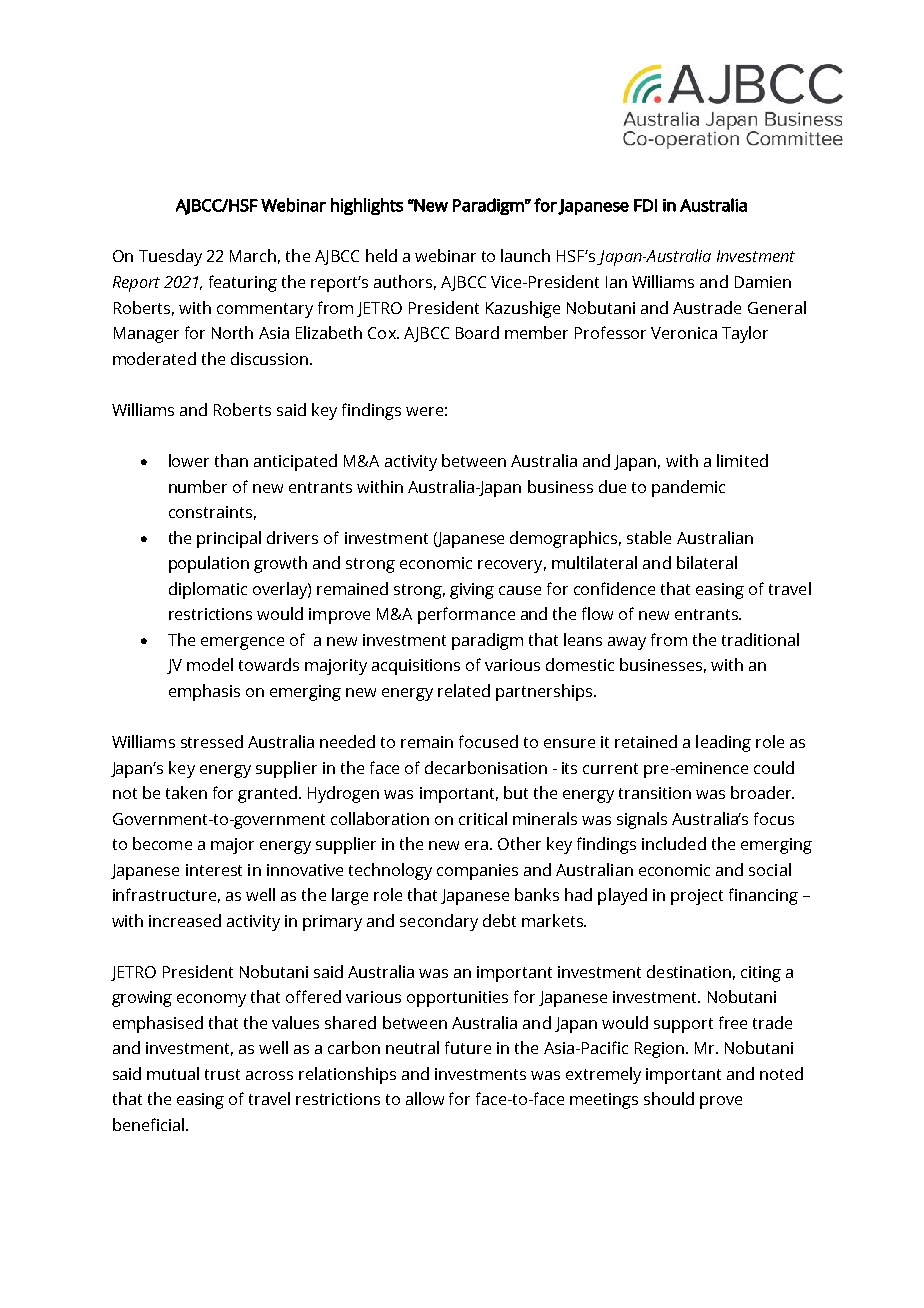 The image size is (924, 1308). I want to click on should, so click(669, 1098).
